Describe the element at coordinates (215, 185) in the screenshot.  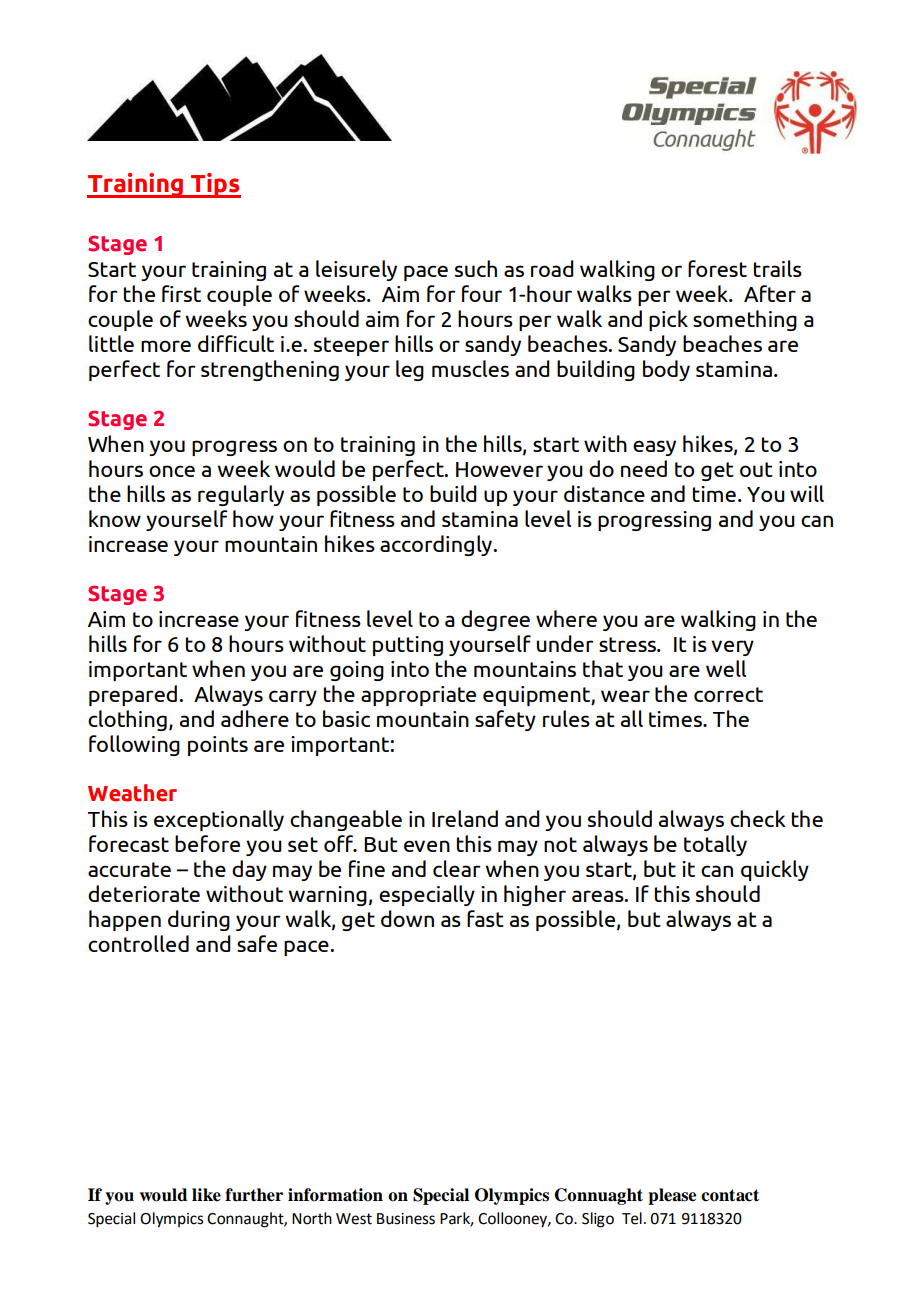
I see `Tips` at that location.
